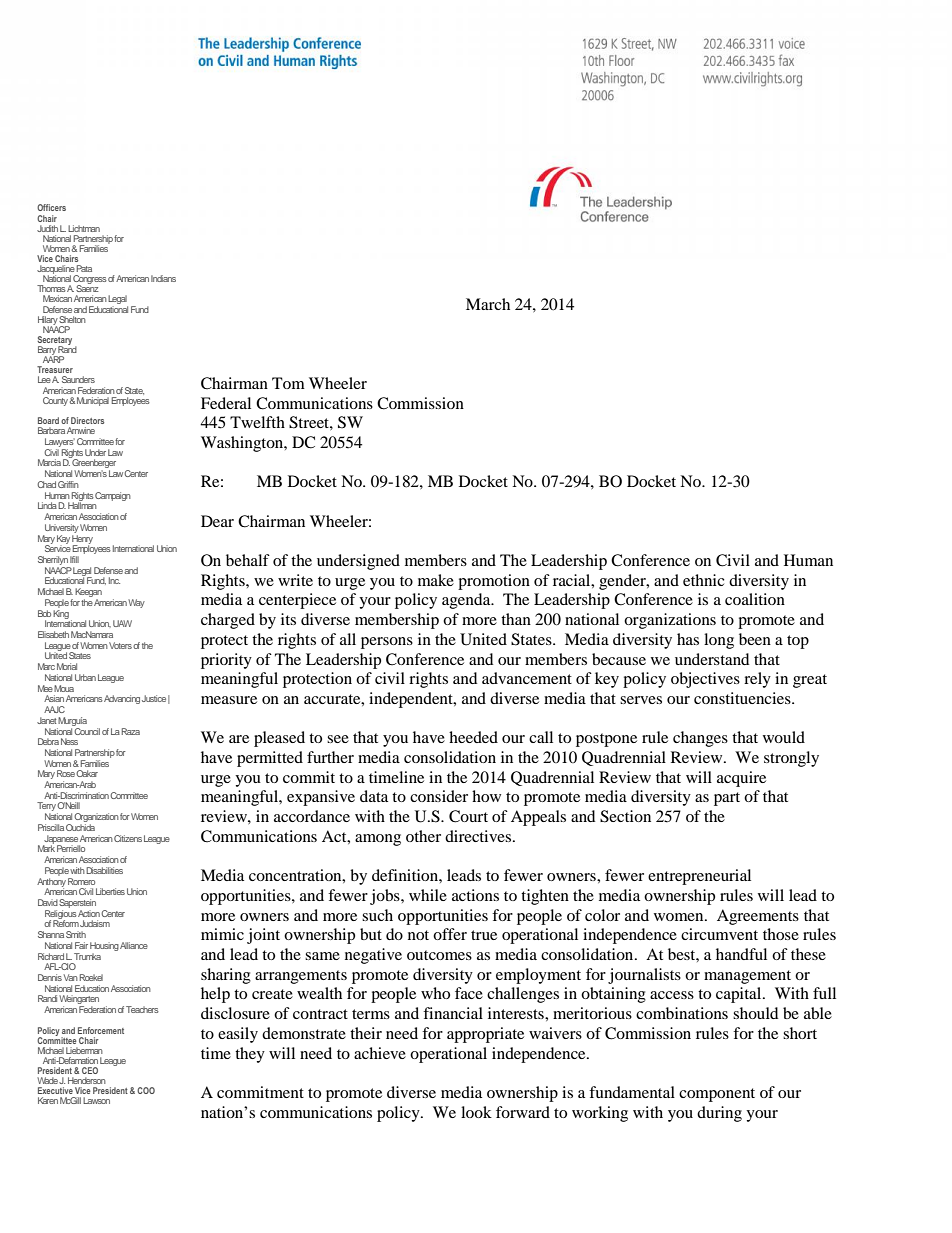  Describe the element at coordinates (717, 1095) in the screenshot. I see `component` at that location.
